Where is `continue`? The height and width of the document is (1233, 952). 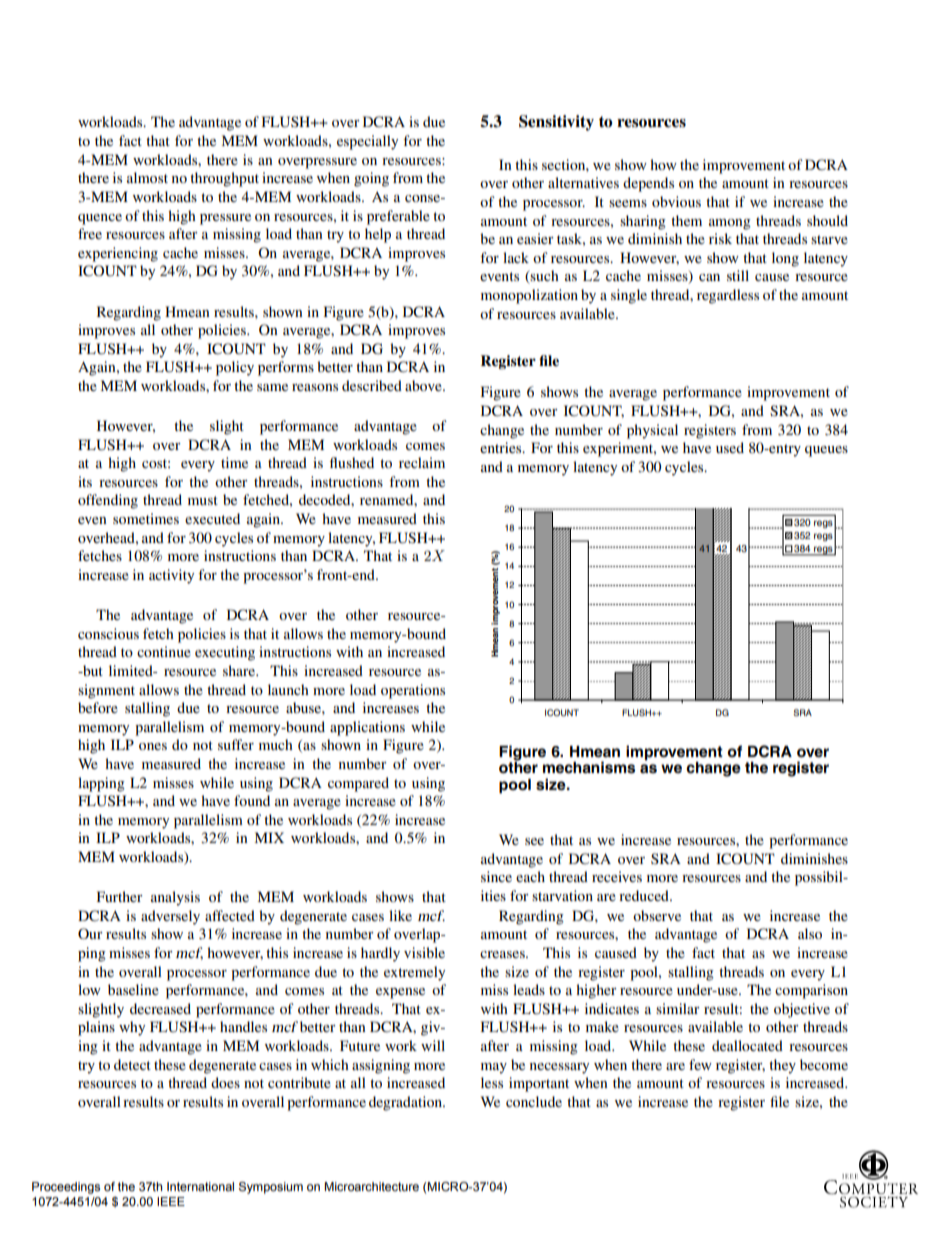 continue is located at coordinates (164, 651).
